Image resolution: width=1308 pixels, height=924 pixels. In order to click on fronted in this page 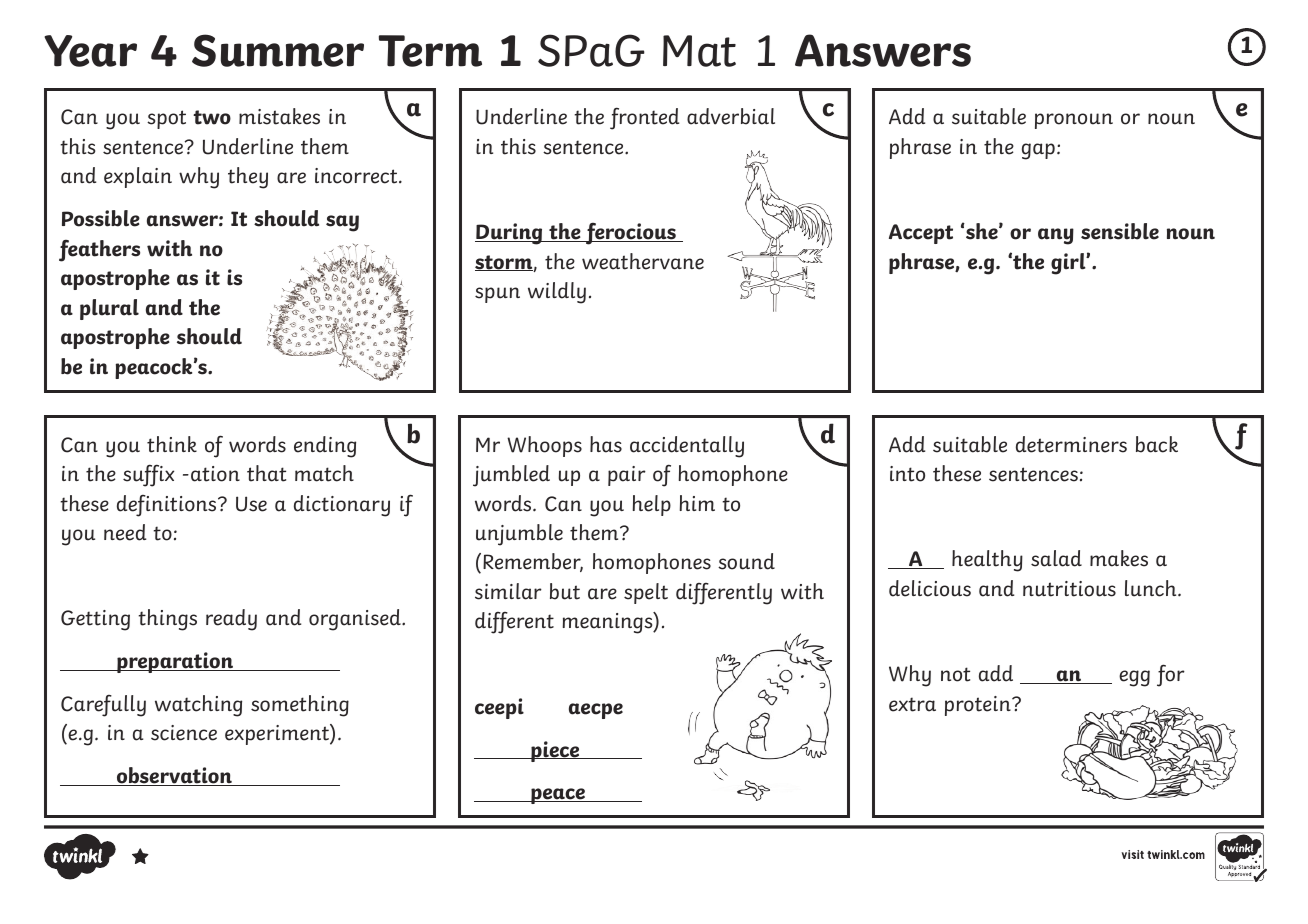, I will do `click(644, 118)`.
